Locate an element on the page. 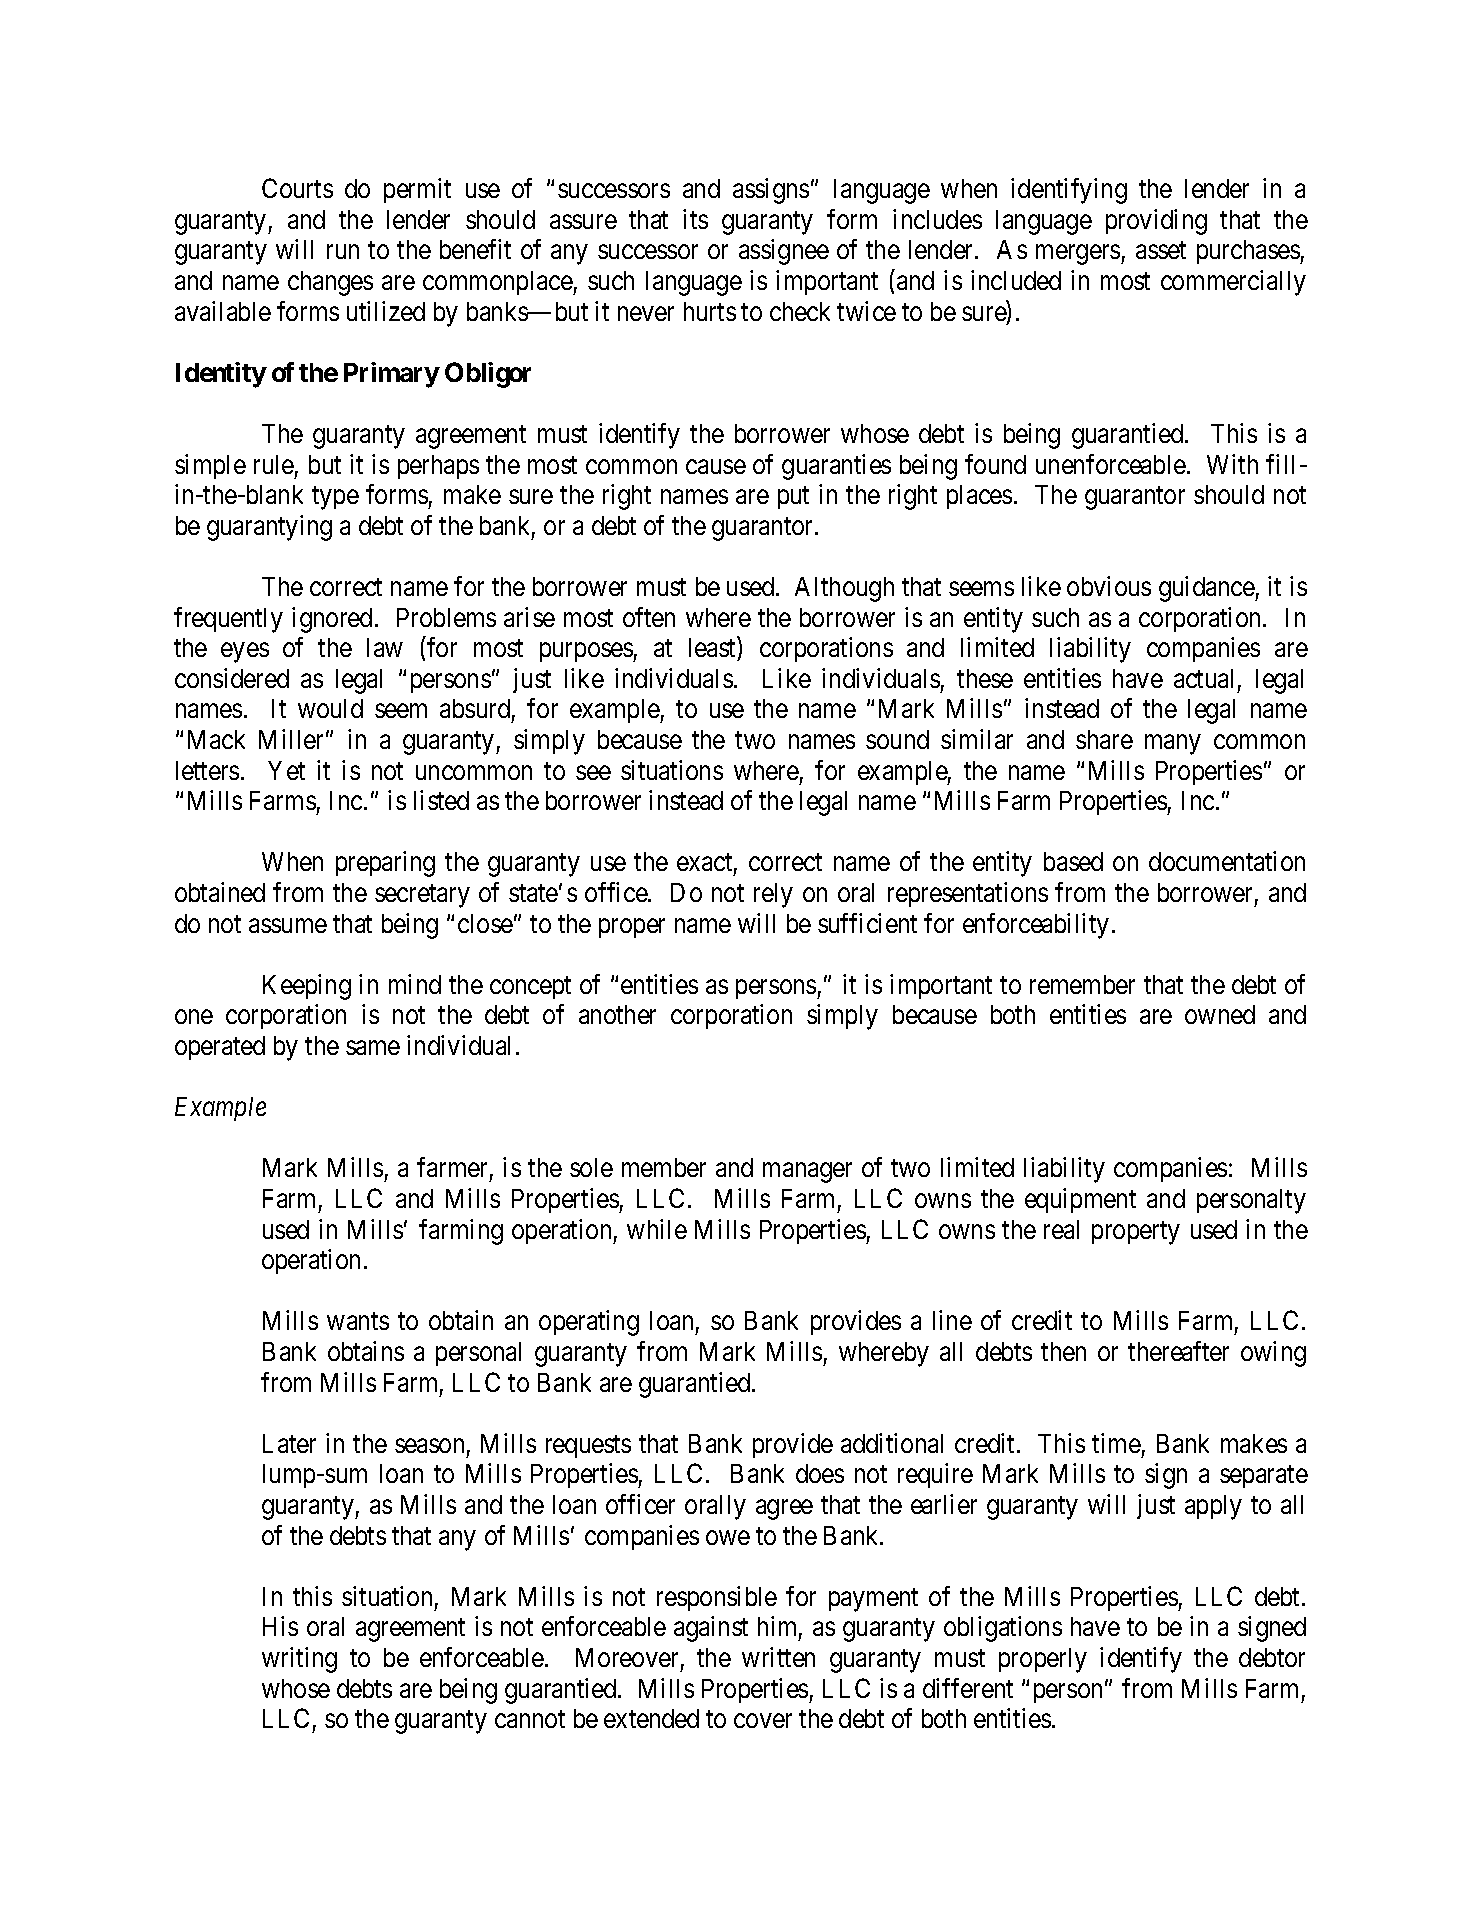  equipment is located at coordinates (1080, 1200).
